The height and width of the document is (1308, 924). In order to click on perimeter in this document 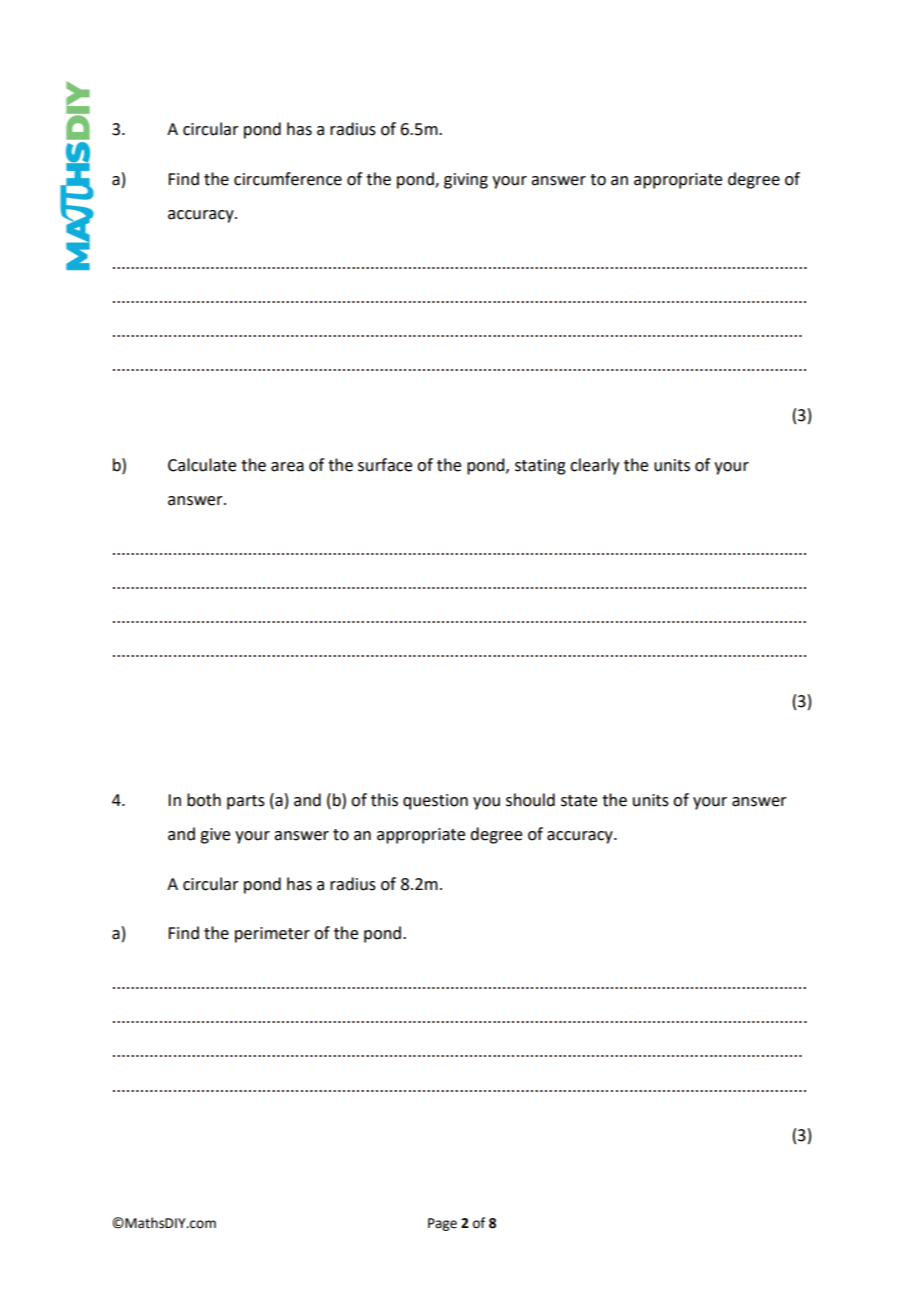, I will do `click(272, 935)`.
